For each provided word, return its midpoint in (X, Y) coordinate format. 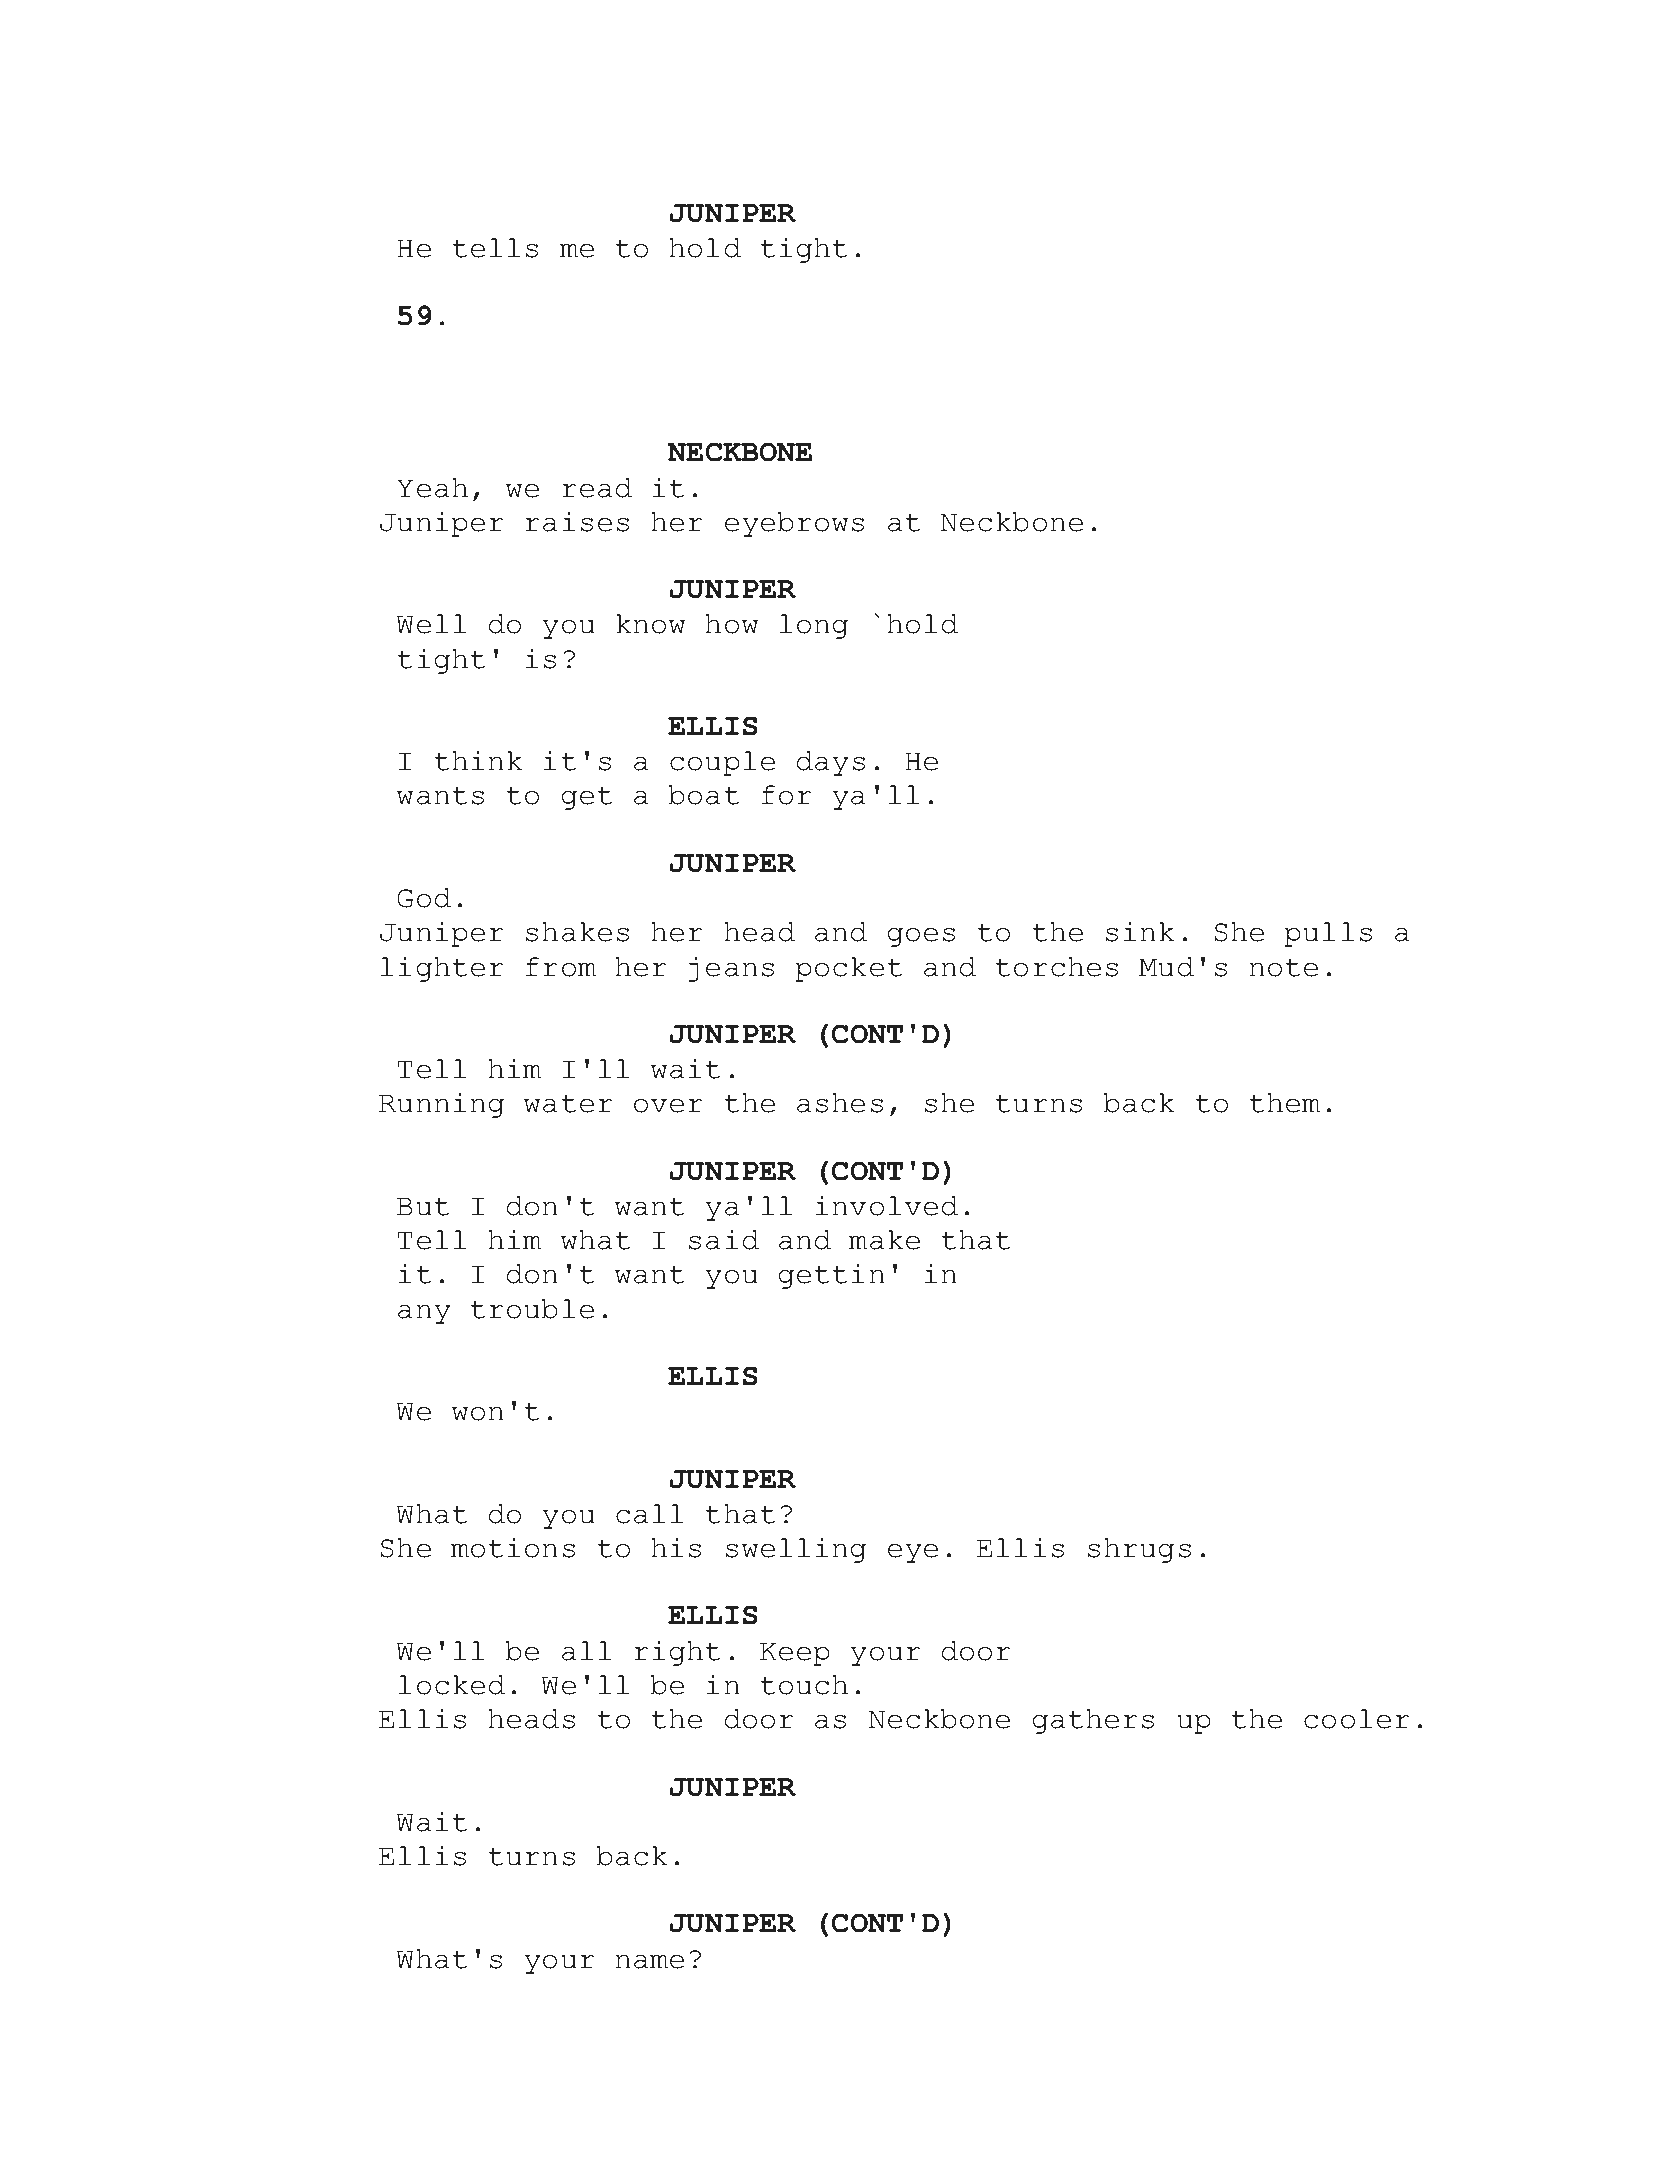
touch (804, 1685)
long (814, 626)
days (831, 763)
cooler (1357, 1719)
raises (577, 522)
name (649, 1961)
